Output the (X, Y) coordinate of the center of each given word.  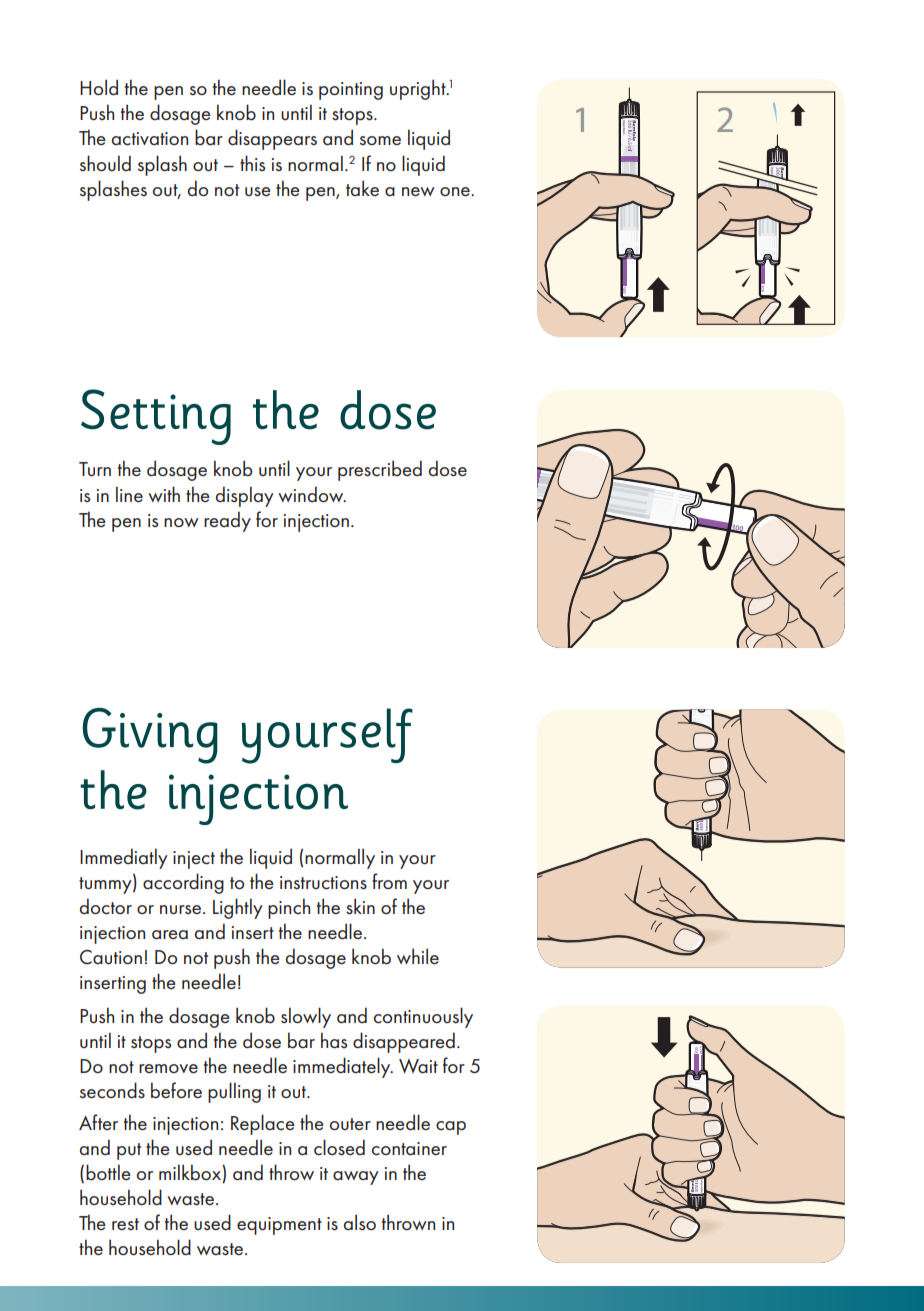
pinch (289, 908)
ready (227, 521)
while (418, 956)
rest (125, 1224)
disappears (272, 139)
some (380, 141)
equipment (279, 1226)
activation (150, 139)
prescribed (380, 470)
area (170, 935)
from (389, 881)
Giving (150, 736)
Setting (156, 417)
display (245, 496)
